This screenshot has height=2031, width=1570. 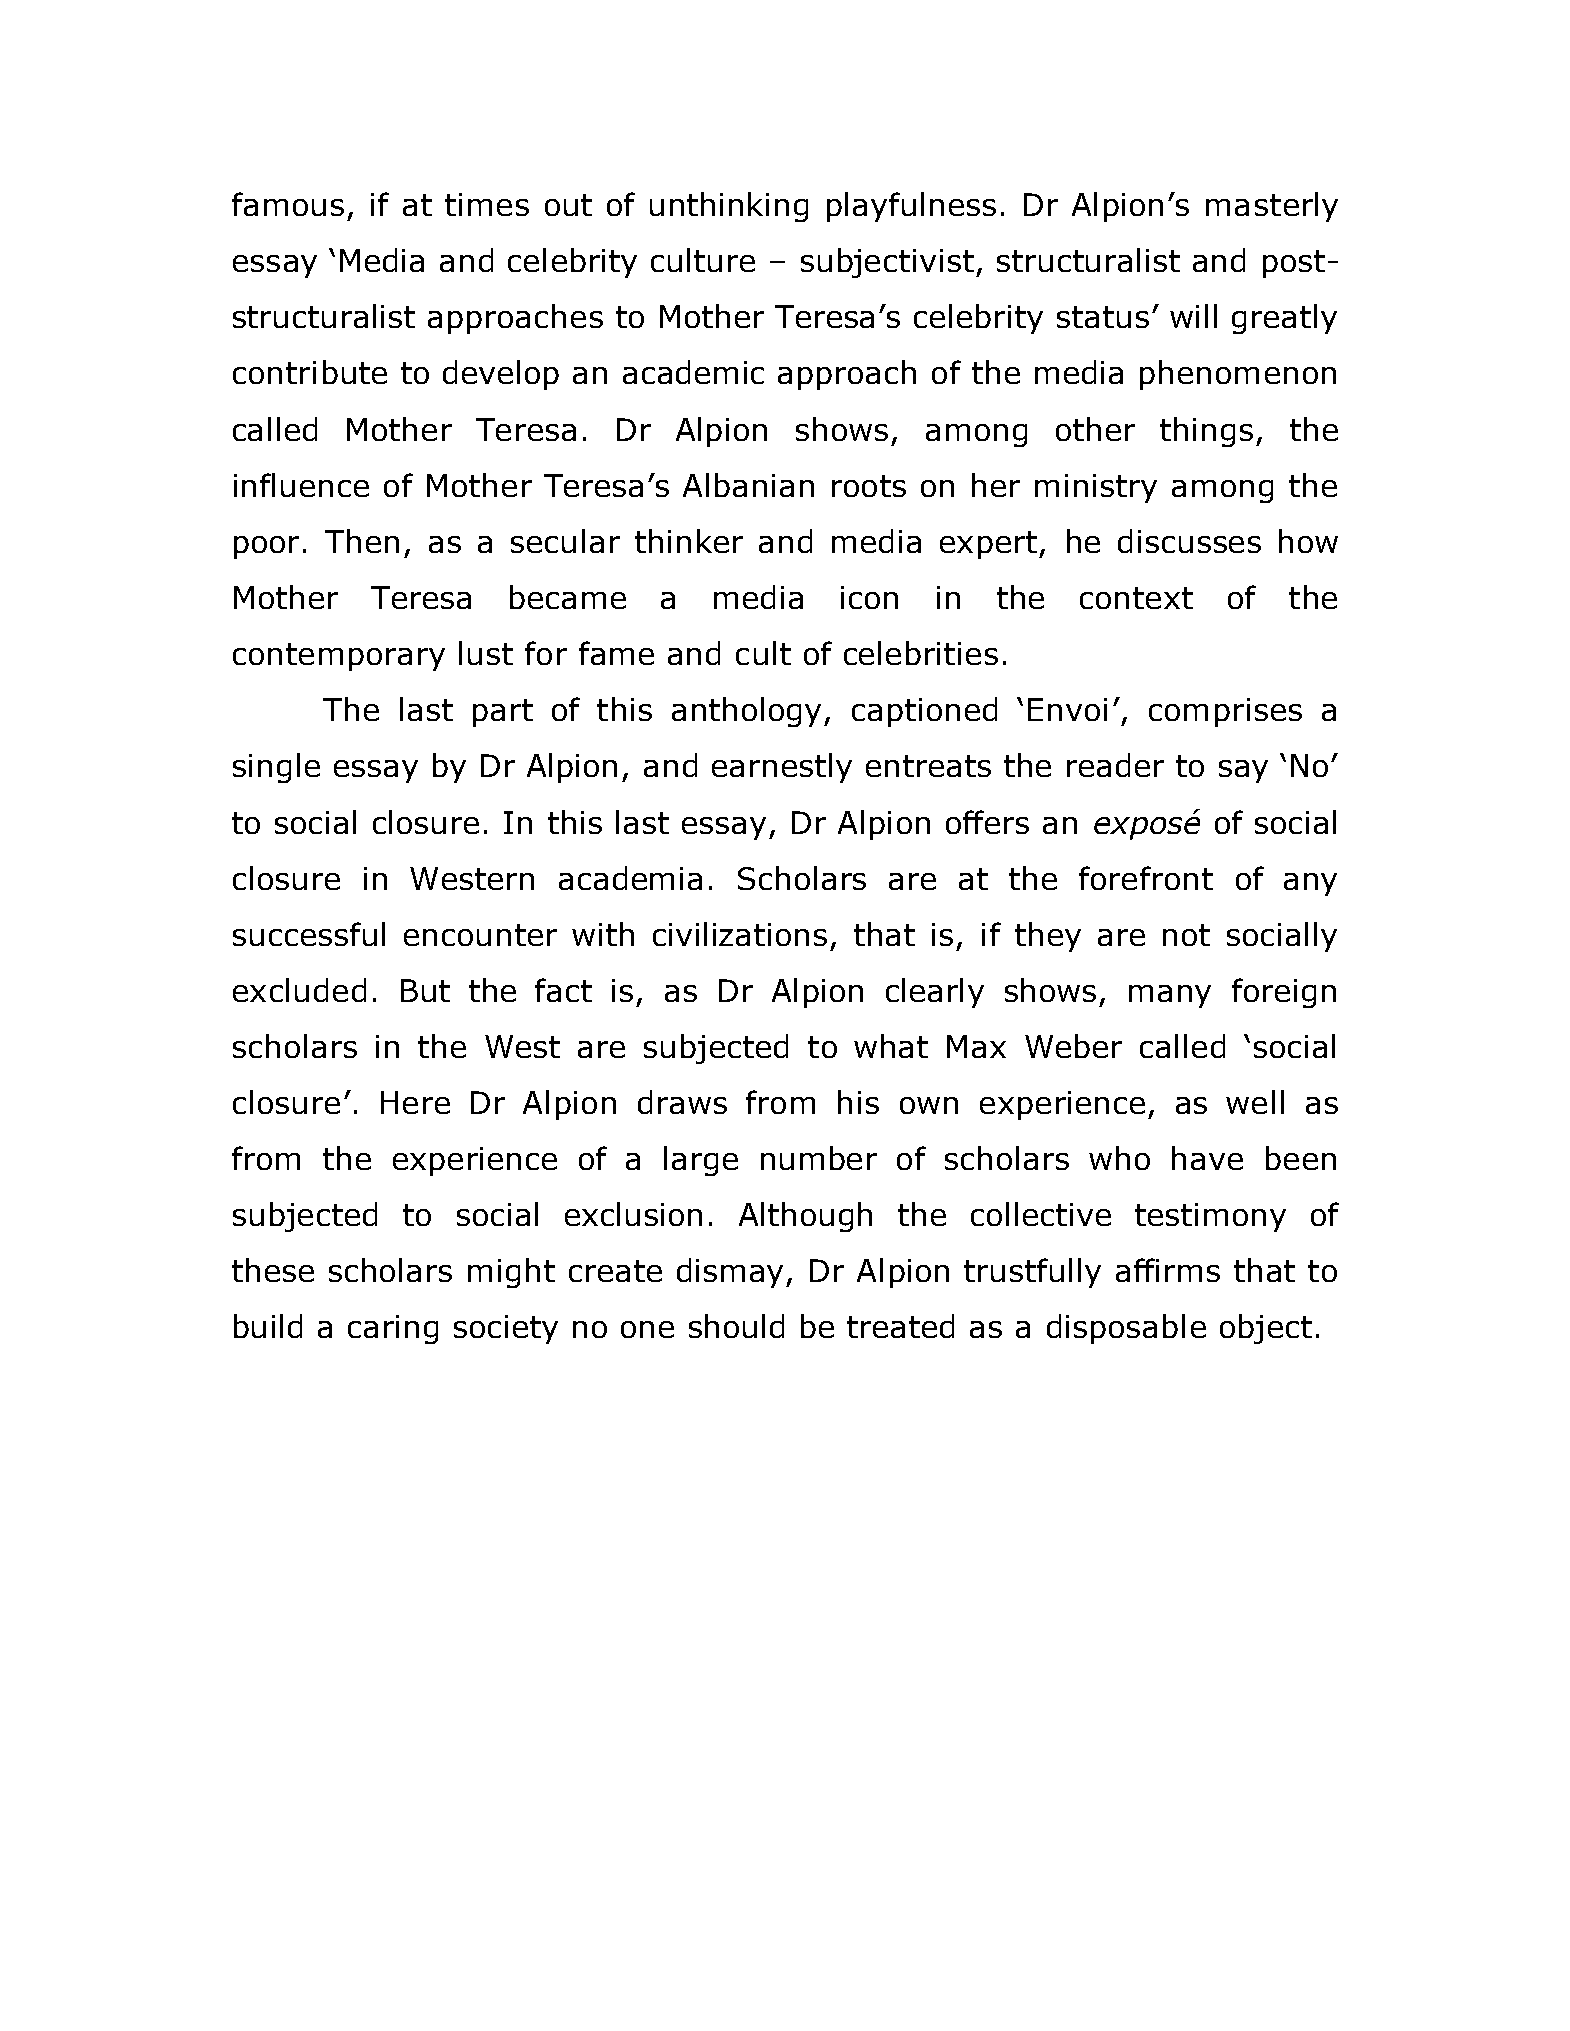 I want to click on single, so click(x=276, y=768).
